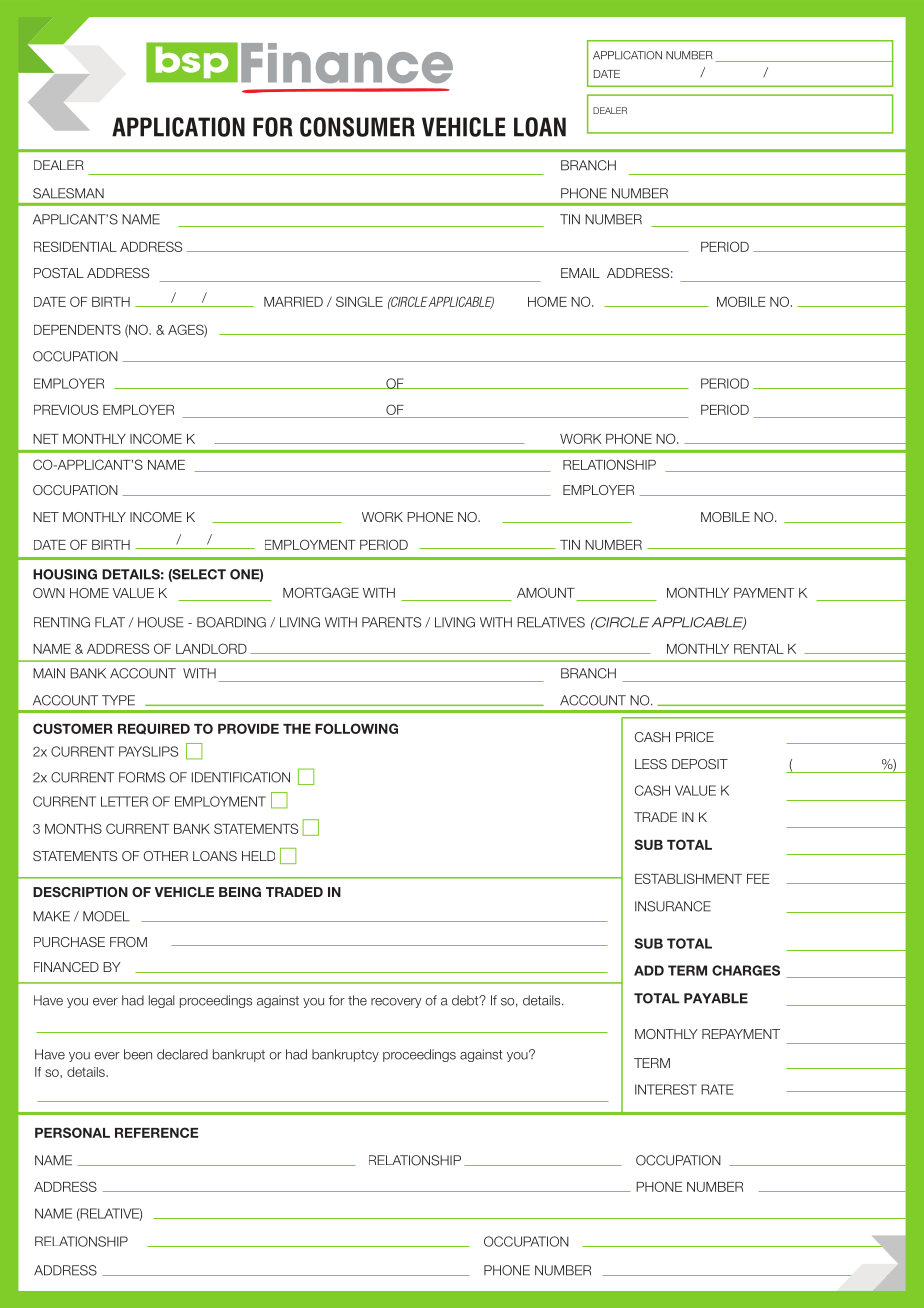 The image size is (924, 1308). What do you see at coordinates (547, 594) in the screenshot?
I see `AMOUNT` at bounding box center [547, 594].
